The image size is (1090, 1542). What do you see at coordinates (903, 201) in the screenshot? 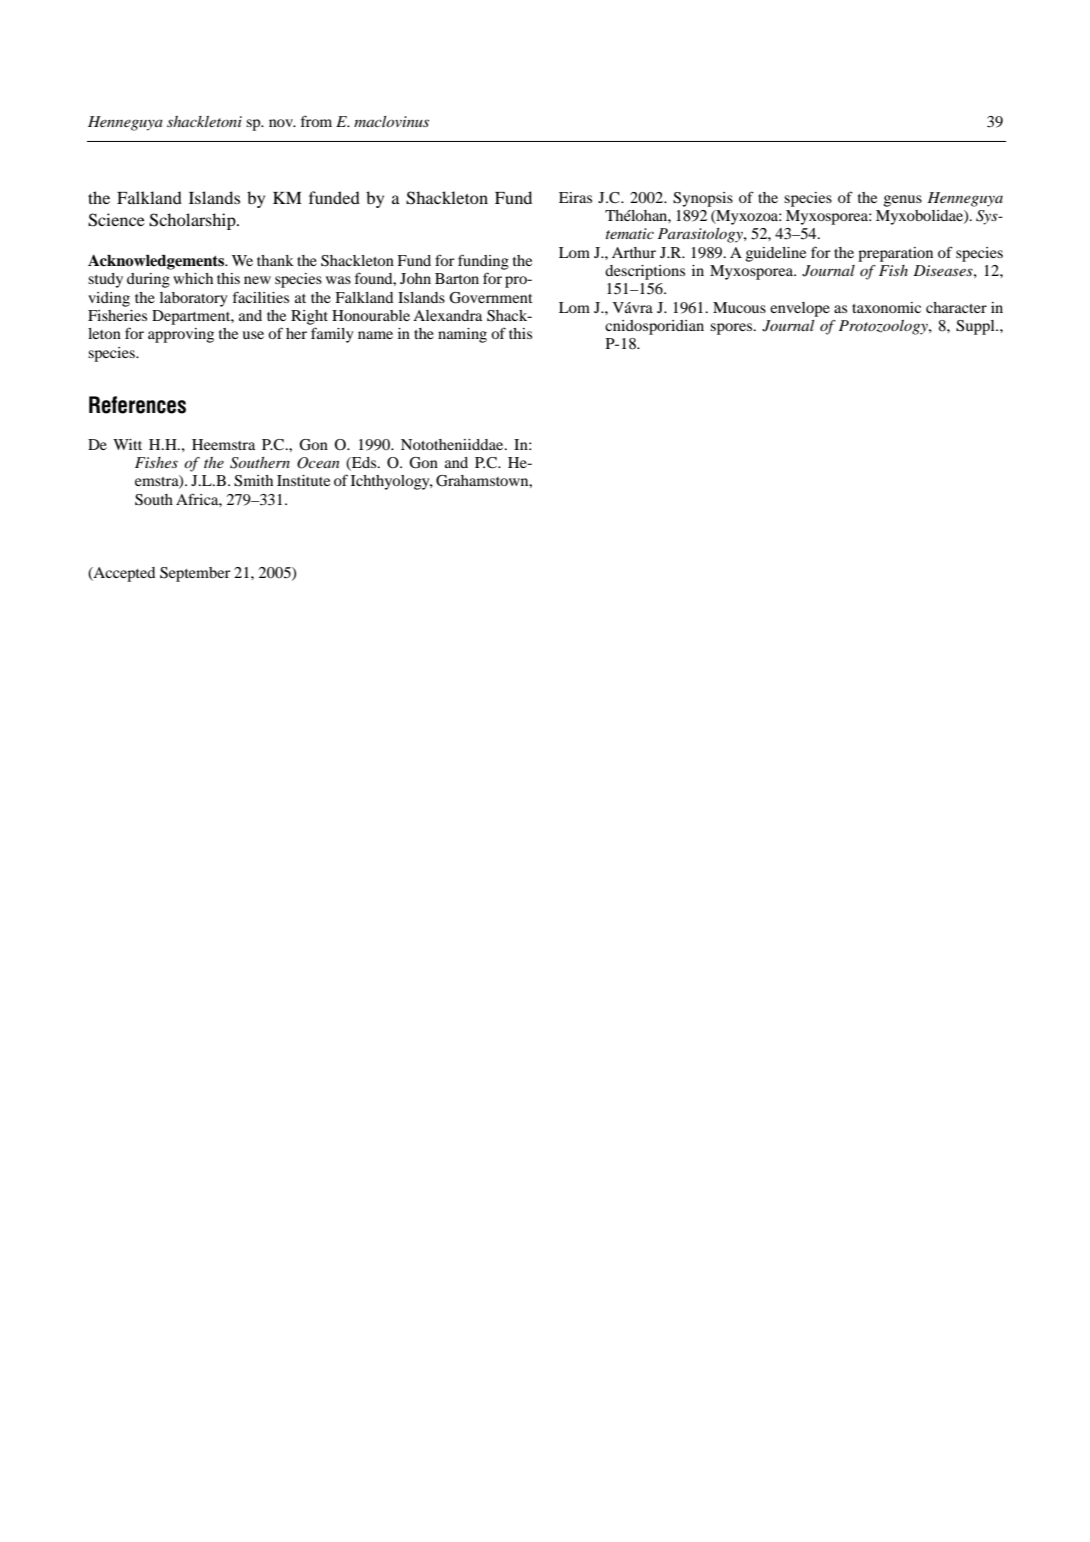
I see `genus` at bounding box center [903, 201].
